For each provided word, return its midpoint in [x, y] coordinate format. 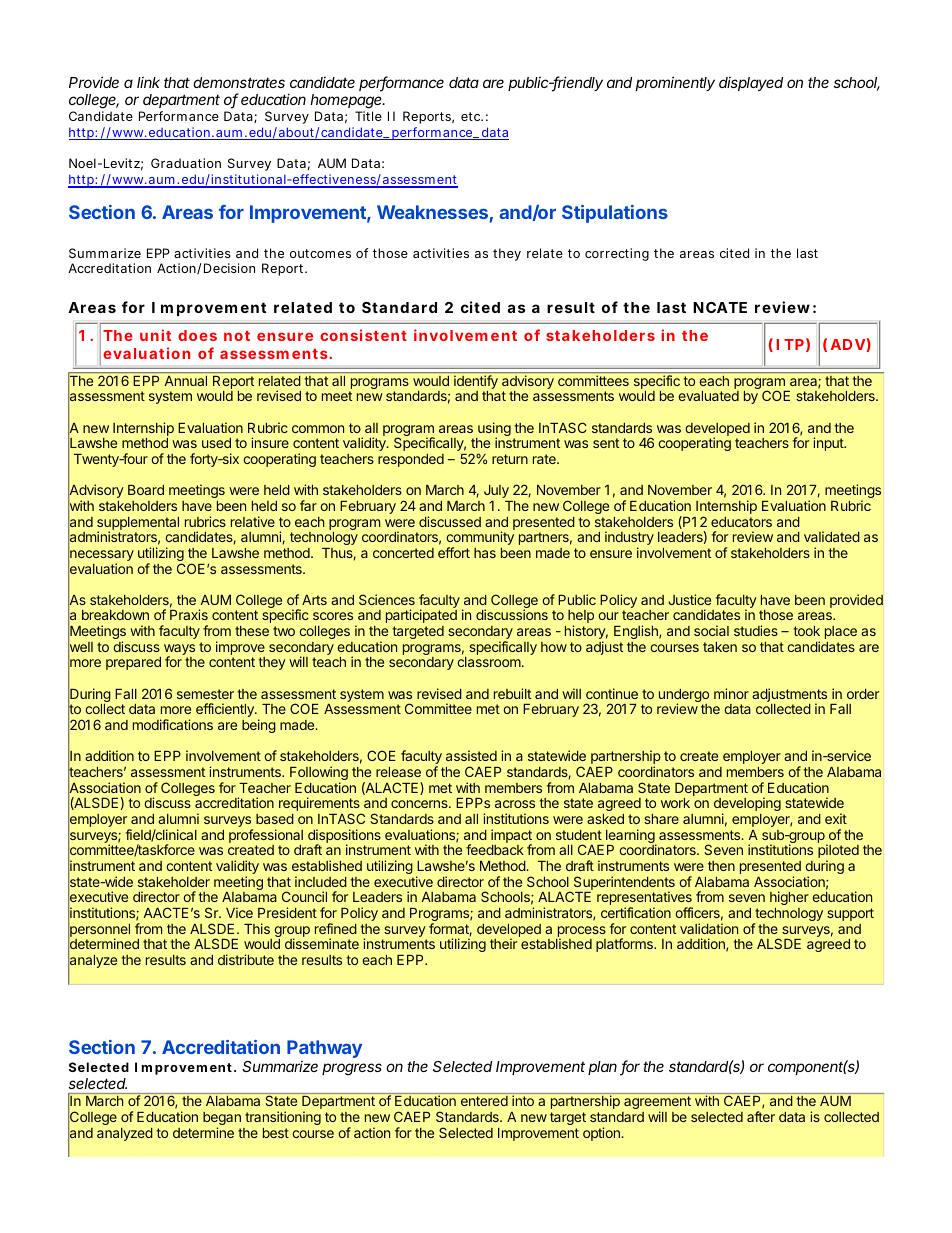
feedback [495, 849]
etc [472, 116]
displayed [751, 84]
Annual [186, 381]
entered [484, 1101]
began [222, 1120]
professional [266, 836]
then [721, 866]
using [493, 430]
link [148, 82]
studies [756, 630]
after [761, 1116]
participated [421, 616]
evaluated [708, 396]
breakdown [115, 615]
